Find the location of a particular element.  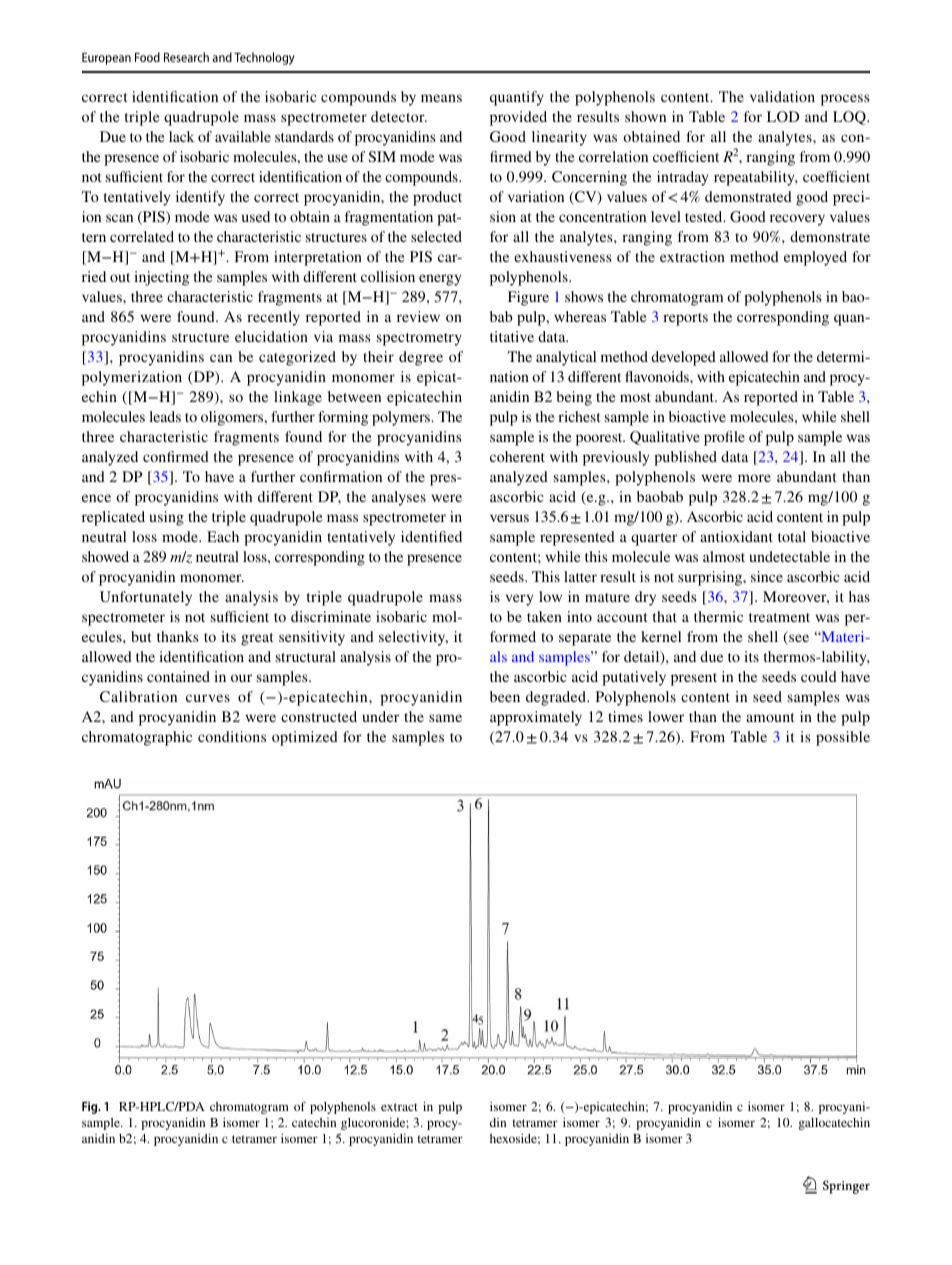

coherent is located at coordinates (517, 456).
